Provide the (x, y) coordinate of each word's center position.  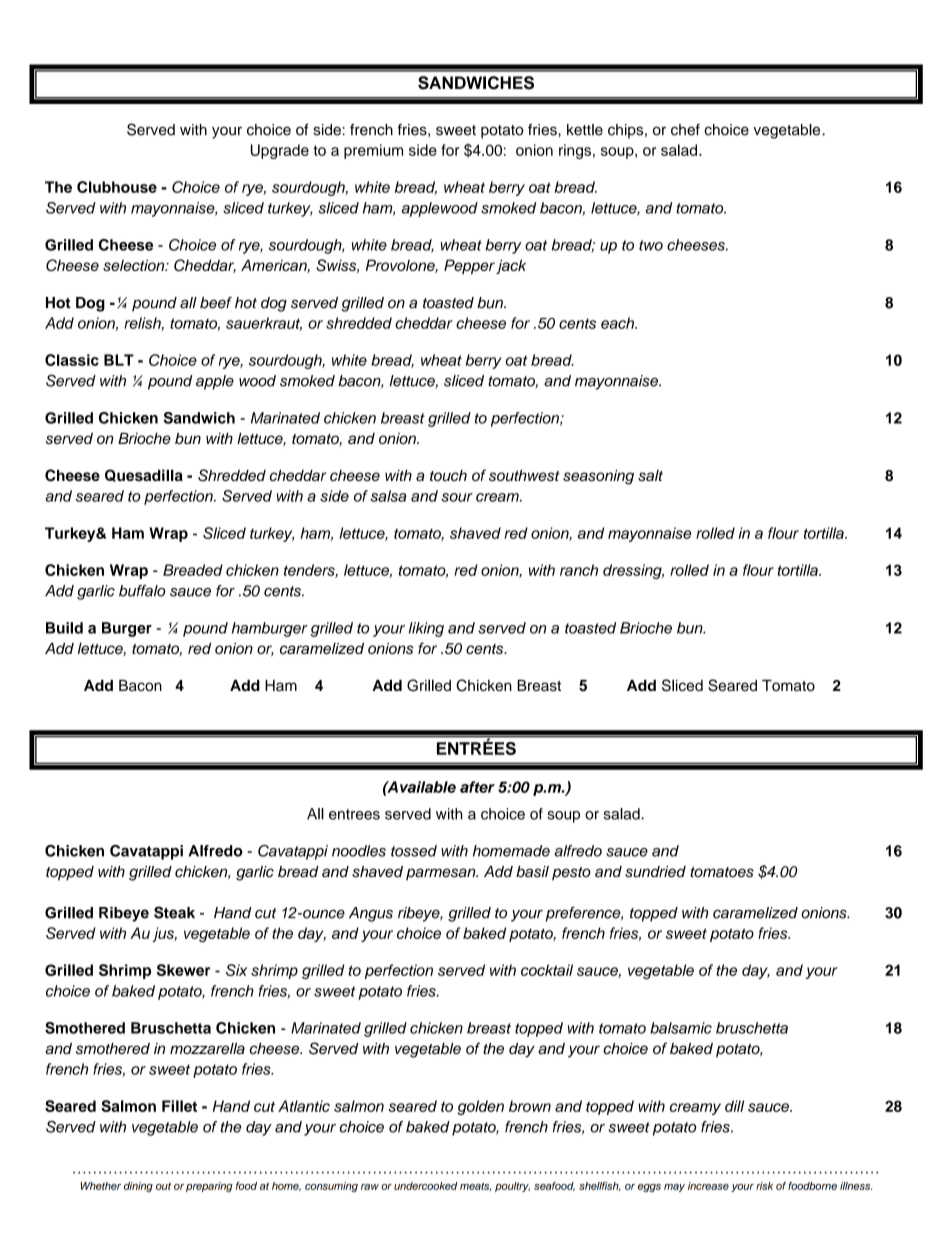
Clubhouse (117, 187)
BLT (119, 360)
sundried (655, 872)
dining (138, 1187)
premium (373, 151)
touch (448, 475)
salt (650, 475)
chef (685, 130)
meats (475, 1186)
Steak (174, 912)
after (477, 787)
